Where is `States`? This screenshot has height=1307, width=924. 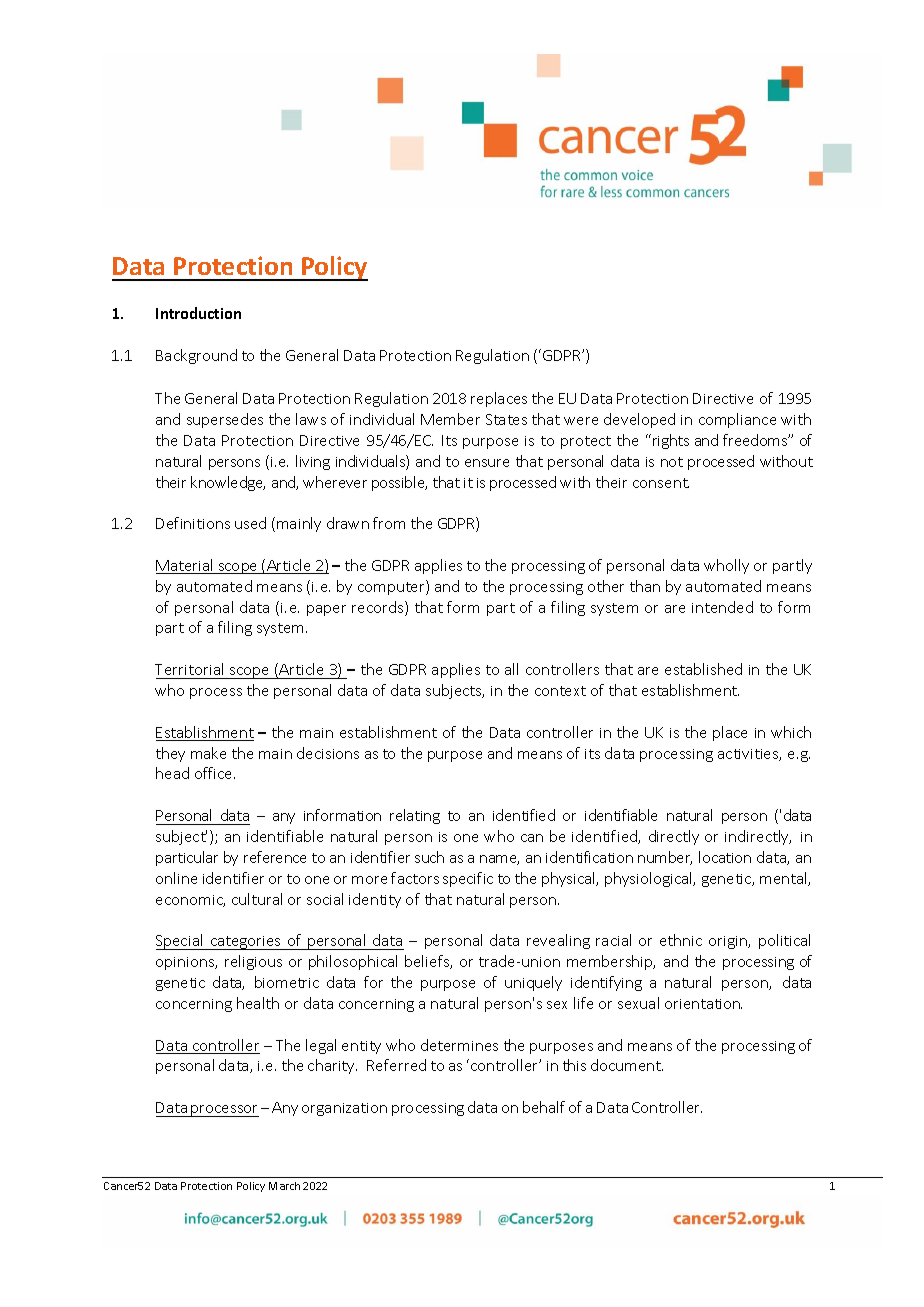 States is located at coordinates (506, 419).
